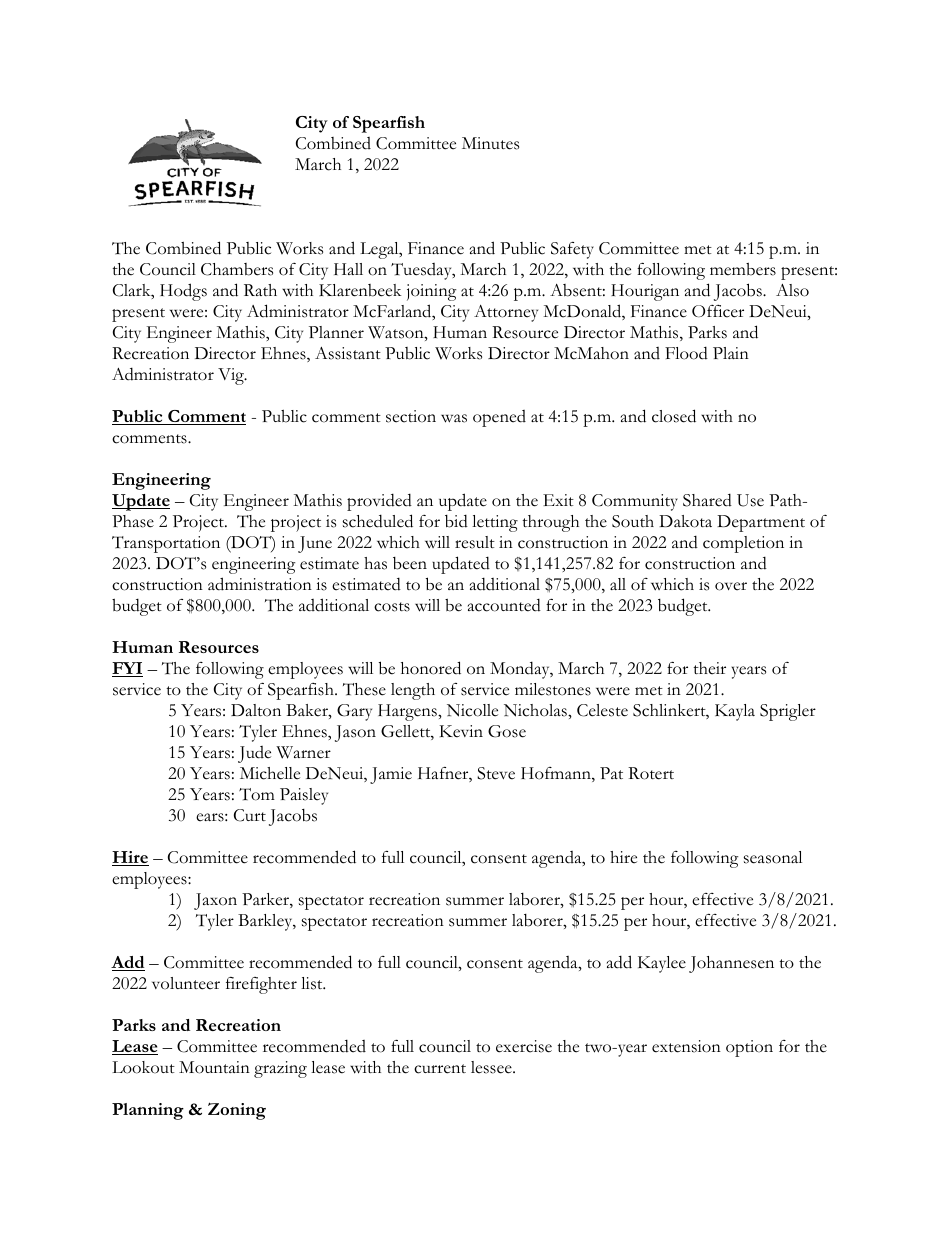  What do you see at coordinates (214, 1067) in the image?
I see `Mountain` at bounding box center [214, 1067].
